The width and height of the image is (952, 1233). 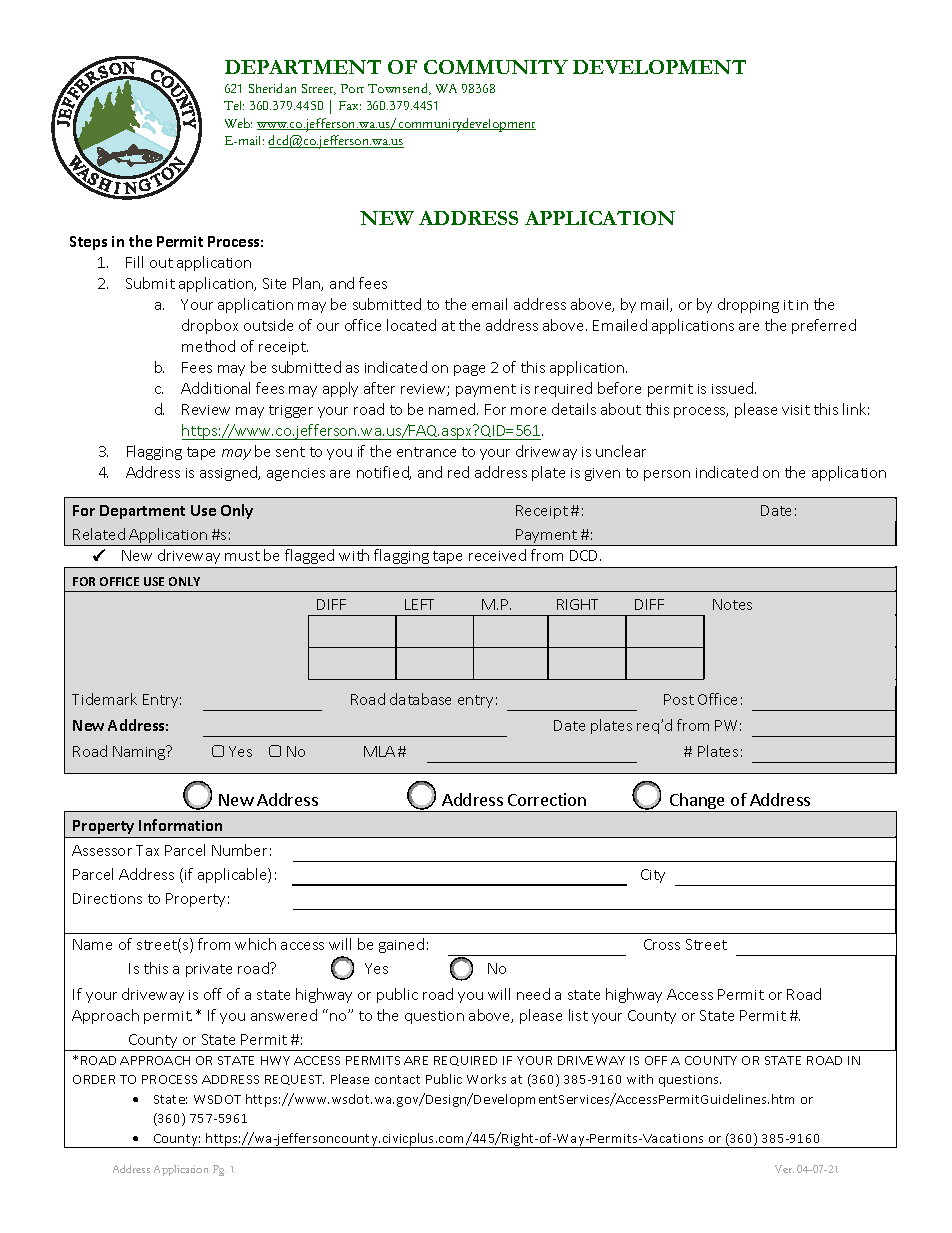 What do you see at coordinates (732, 604) in the image?
I see `Notes` at bounding box center [732, 604].
